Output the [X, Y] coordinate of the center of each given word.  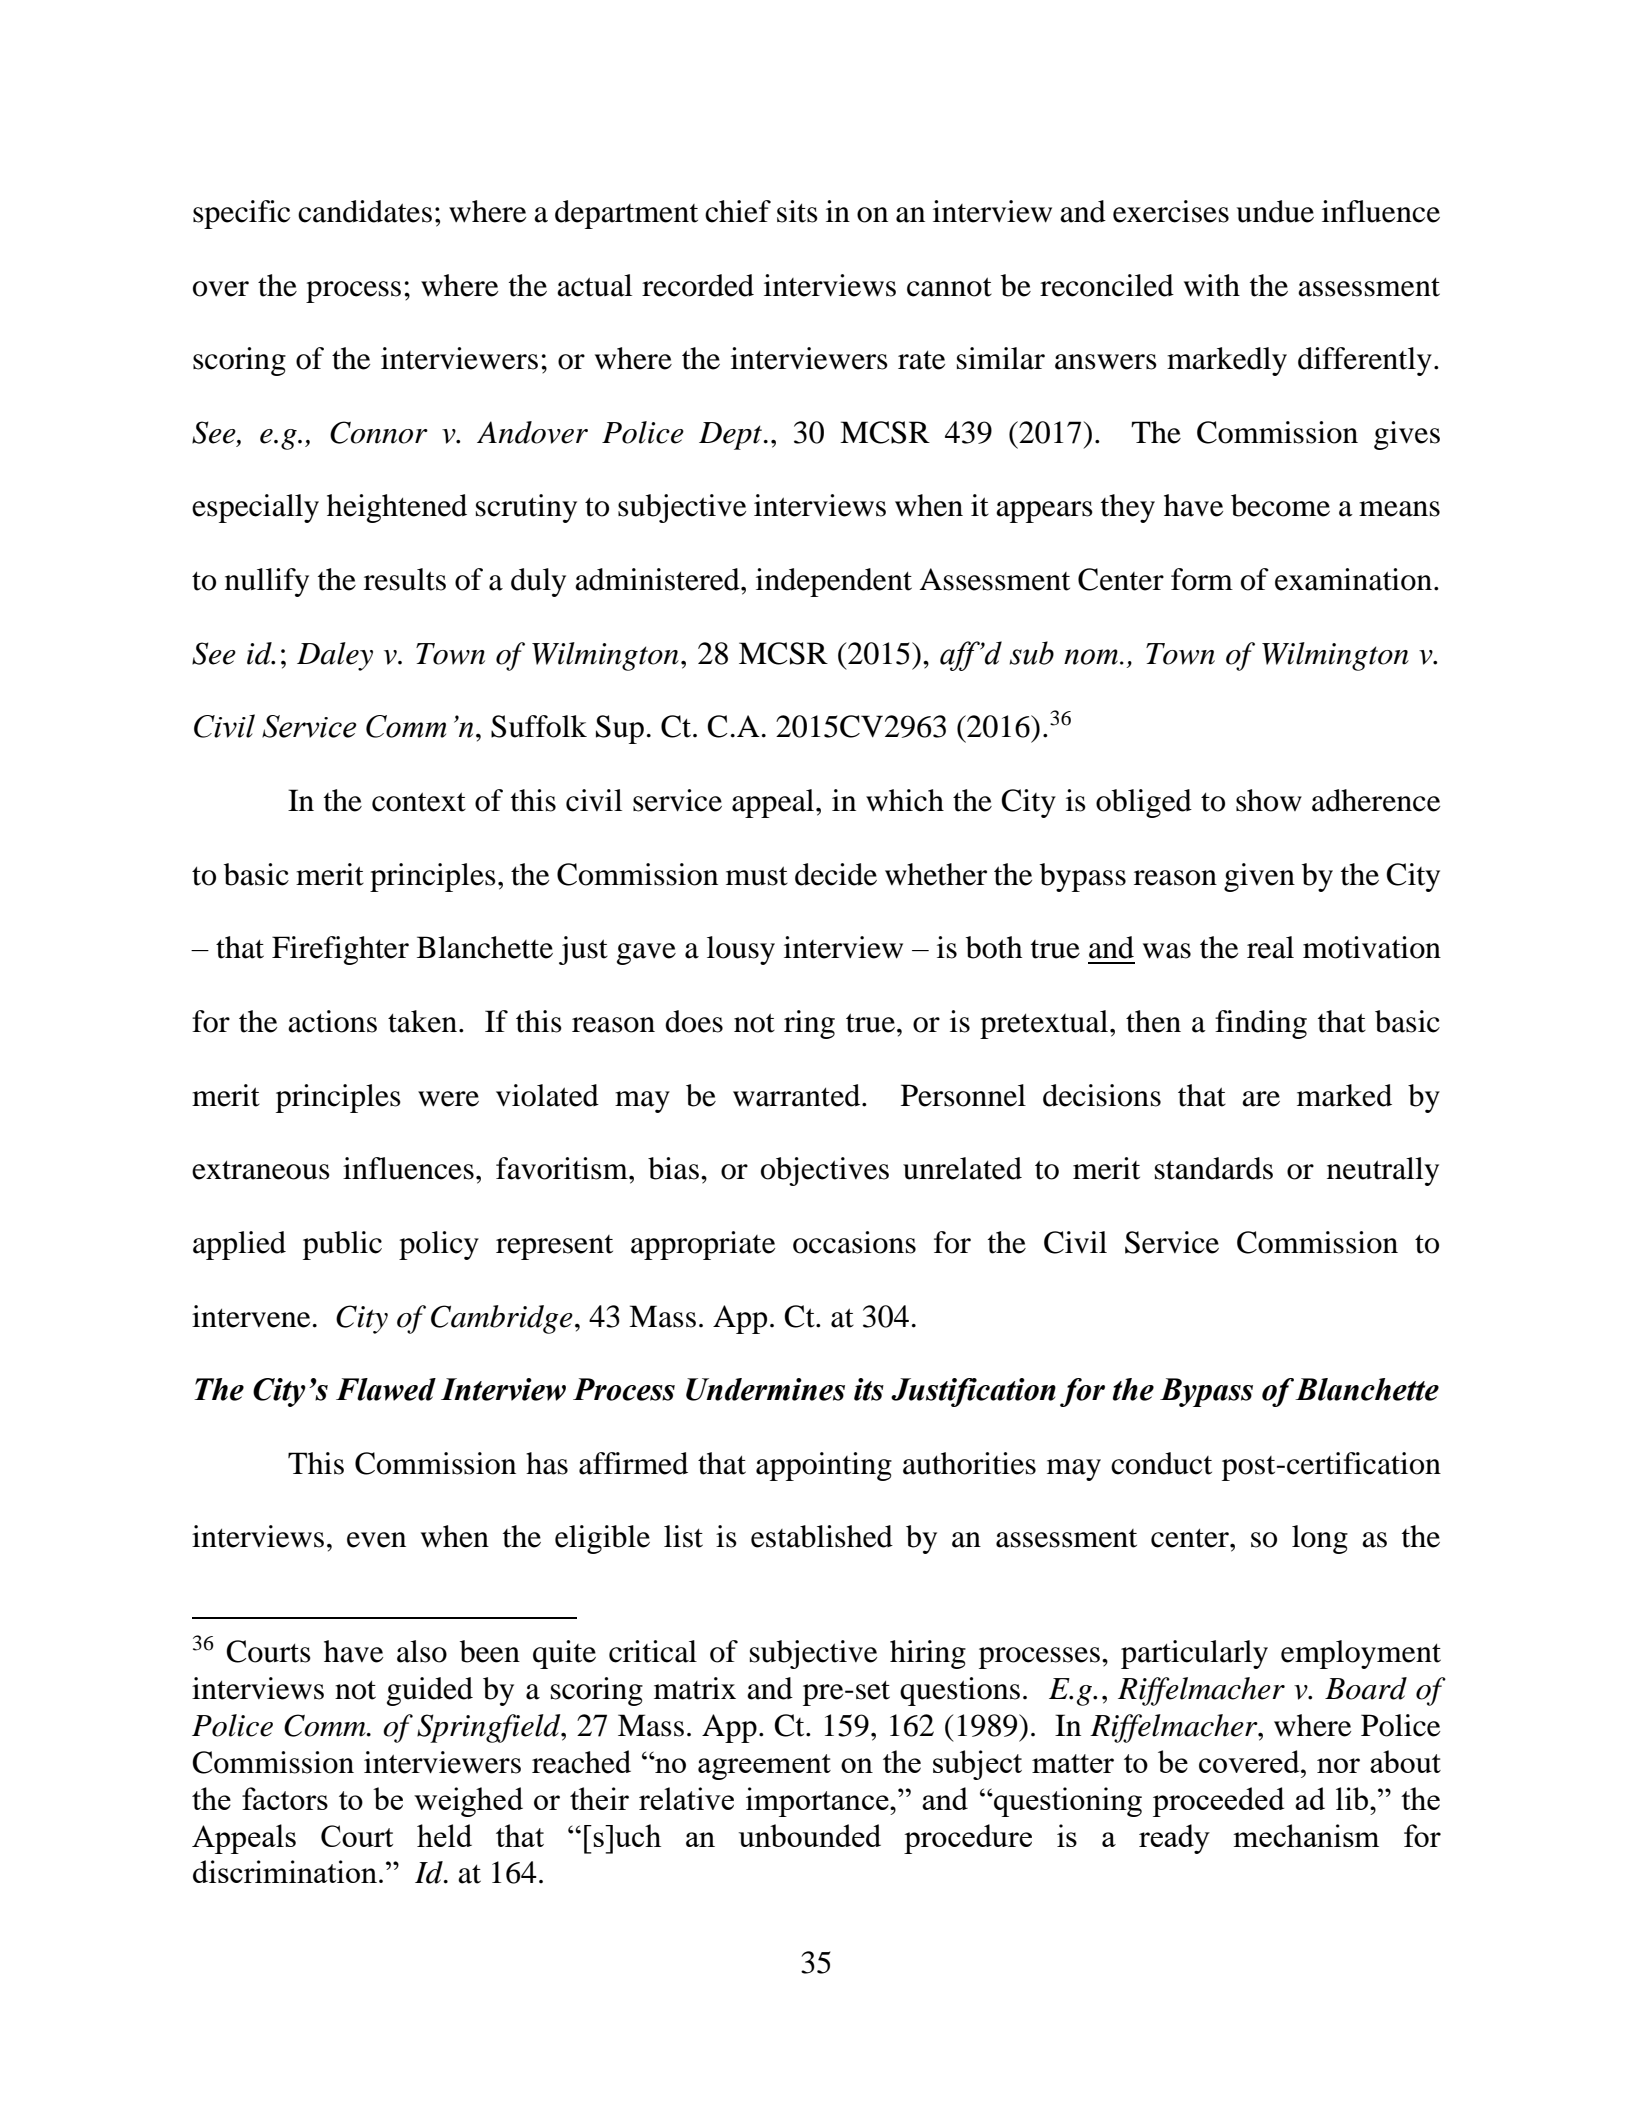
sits [797, 211]
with [1212, 285]
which [905, 800]
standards [1214, 1168]
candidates [365, 211]
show [1269, 800]
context [419, 802]
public [342, 1245]
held [444, 1835]
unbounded [810, 1835]
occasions [854, 1242]
